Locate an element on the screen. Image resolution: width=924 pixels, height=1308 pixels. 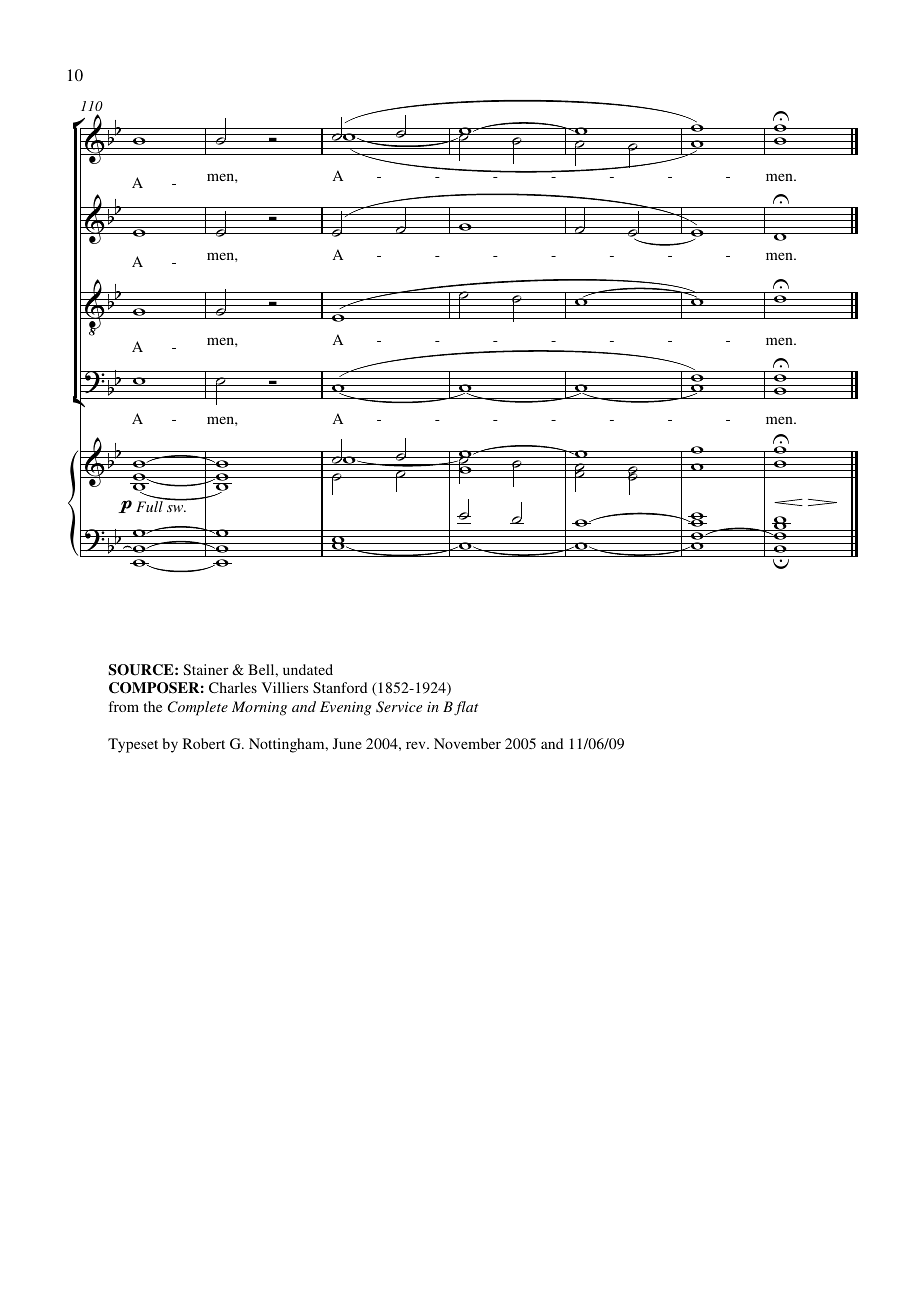
Service is located at coordinates (399, 707).
